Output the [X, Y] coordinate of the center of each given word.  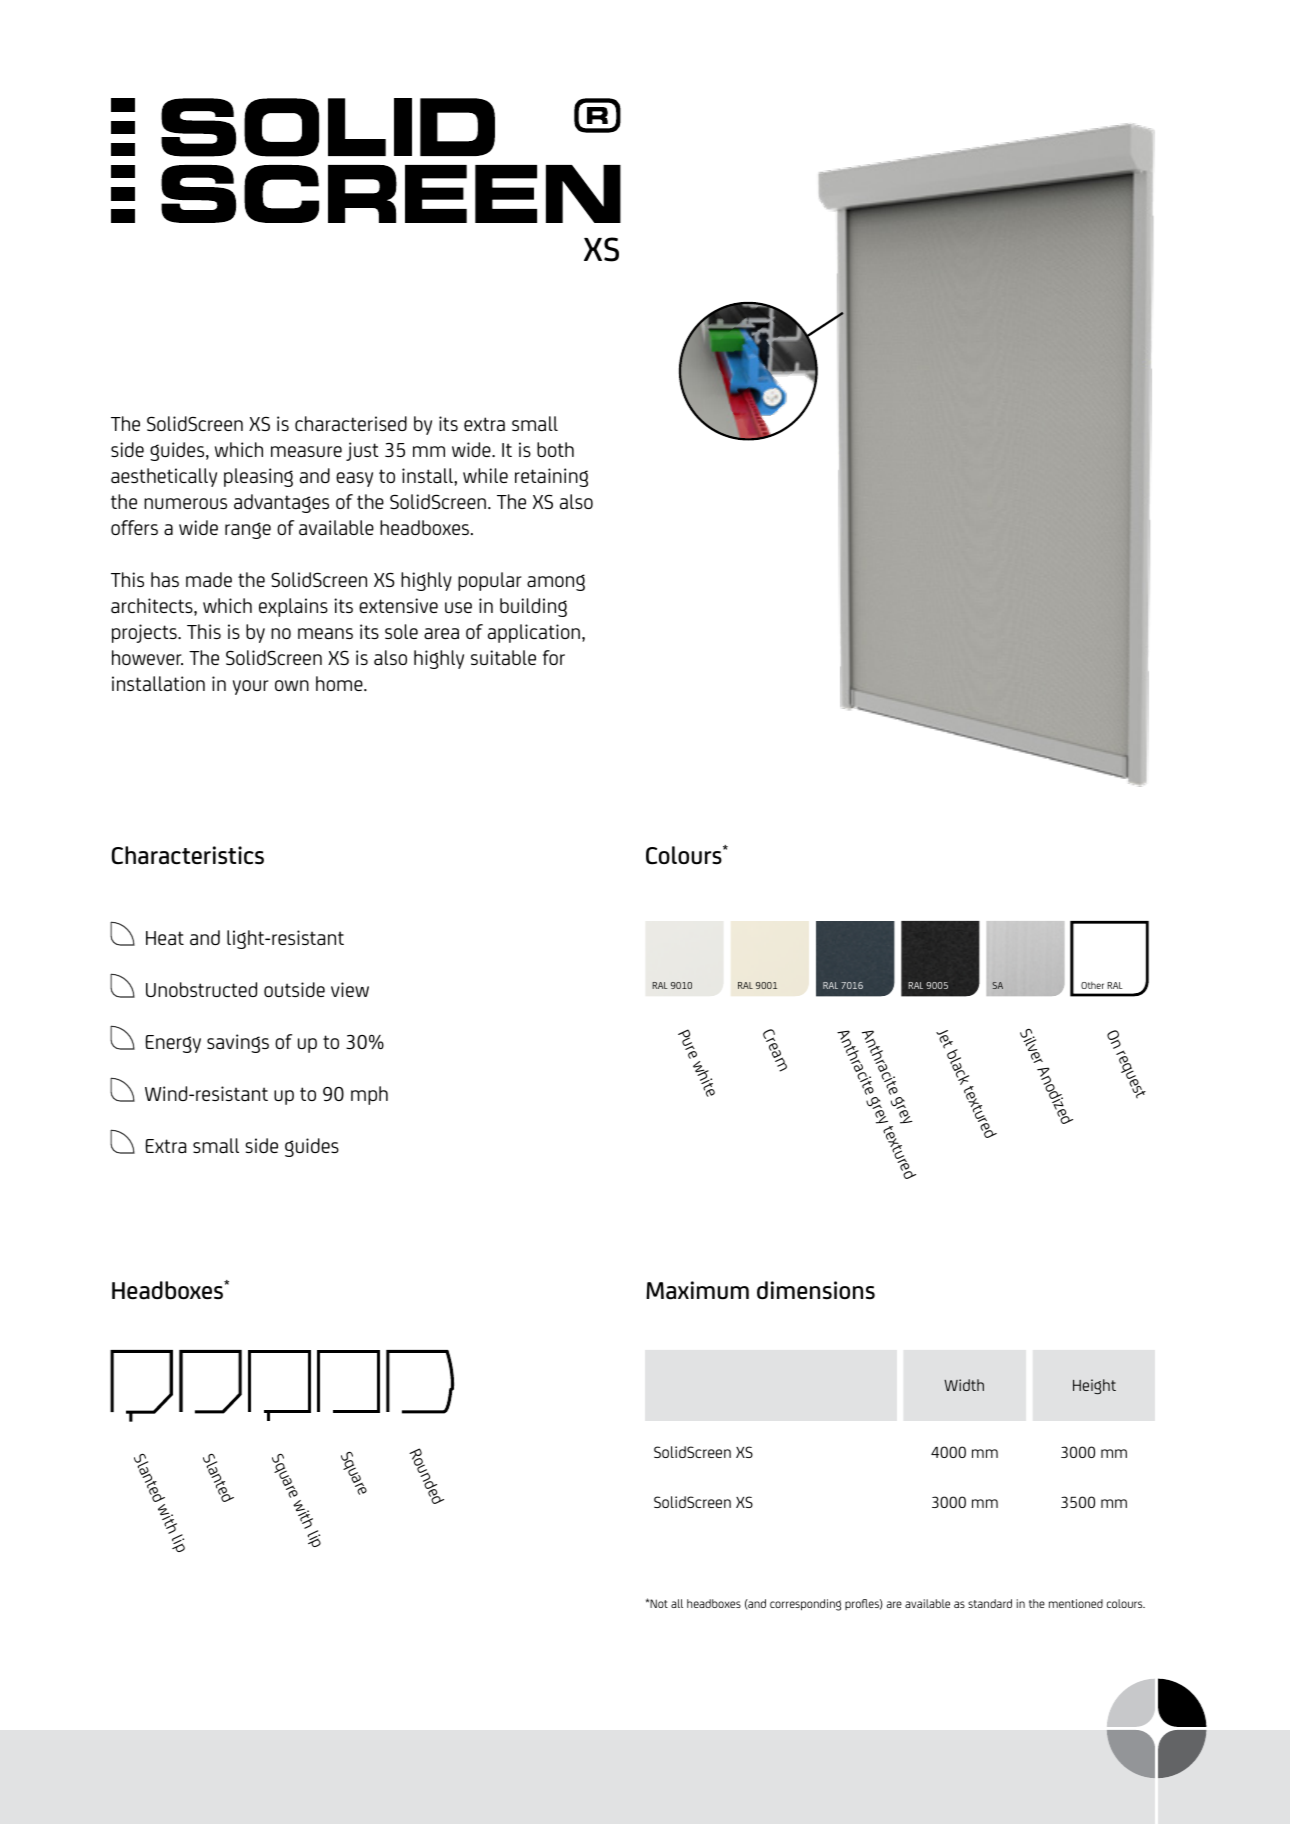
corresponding [805, 1605]
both [555, 449]
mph [369, 1095]
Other [1092, 985]
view [350, 989]
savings [238, 1043]
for [554, 657]
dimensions [816, 1290]
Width [964, 1385]
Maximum [697, 1290]
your [251, 687]
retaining [551, 477]
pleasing [258, 477]
